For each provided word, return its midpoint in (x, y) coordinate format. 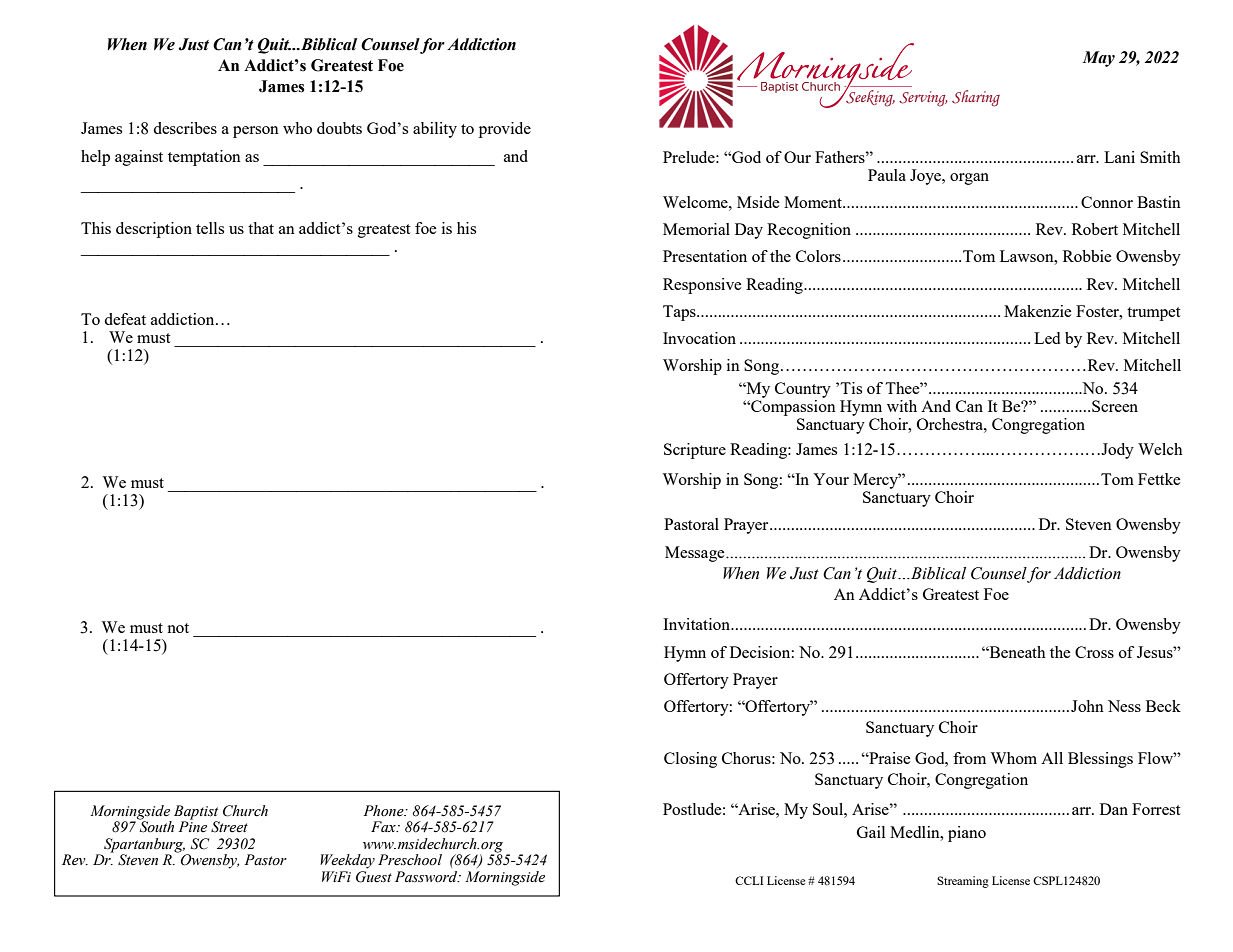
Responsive (702, 286)
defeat (125, 319)
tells (210, 228)
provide (505, 130)
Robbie (1087, 256)
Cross (1094, 652)
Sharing (976, 98)
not (178, 628)
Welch (1160, 449)
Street (229, 826)
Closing (690, 760)
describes (185, 128)
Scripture (695, 451)
